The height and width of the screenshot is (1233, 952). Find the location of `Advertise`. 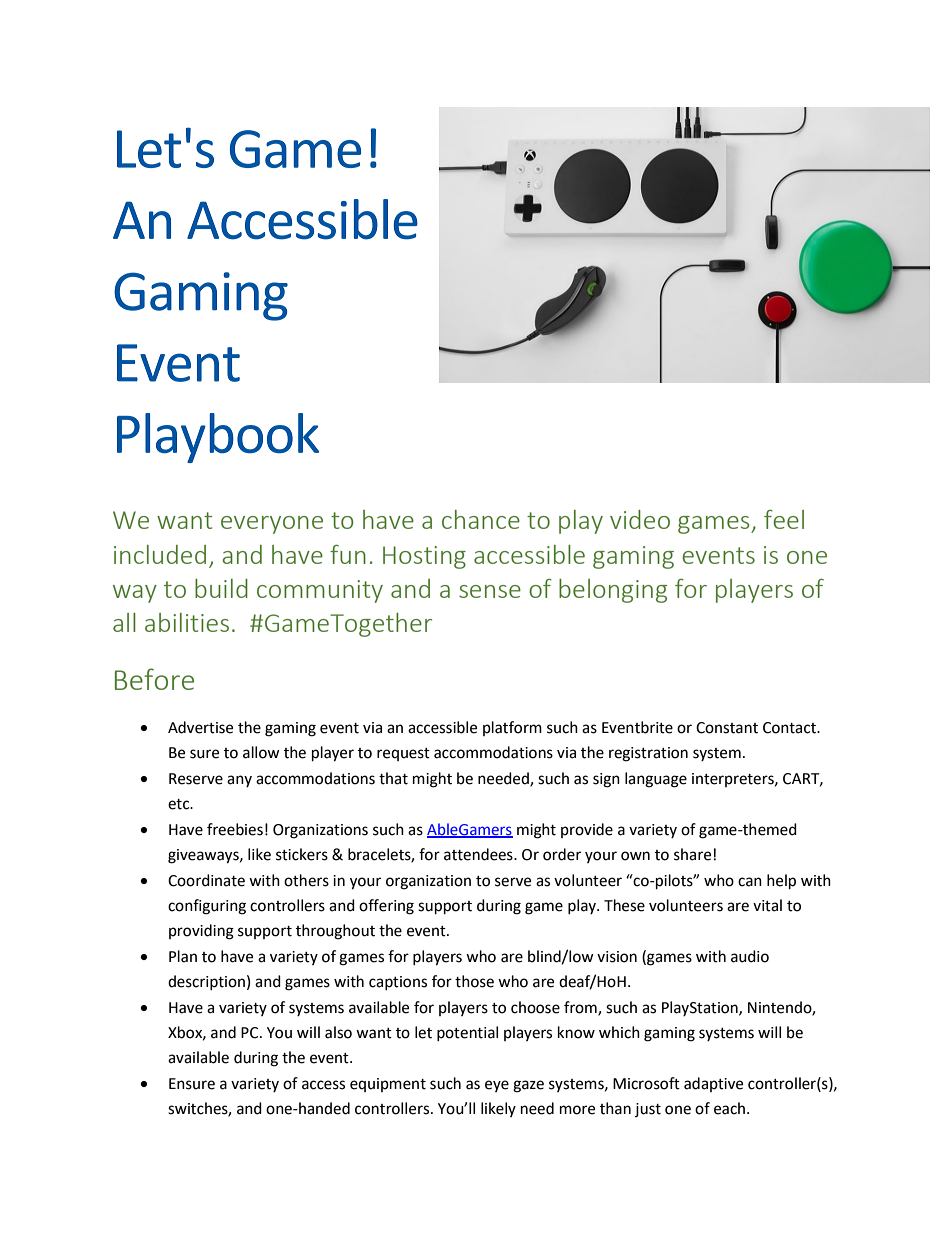

Advertise is located at coordinates (200, 727).
